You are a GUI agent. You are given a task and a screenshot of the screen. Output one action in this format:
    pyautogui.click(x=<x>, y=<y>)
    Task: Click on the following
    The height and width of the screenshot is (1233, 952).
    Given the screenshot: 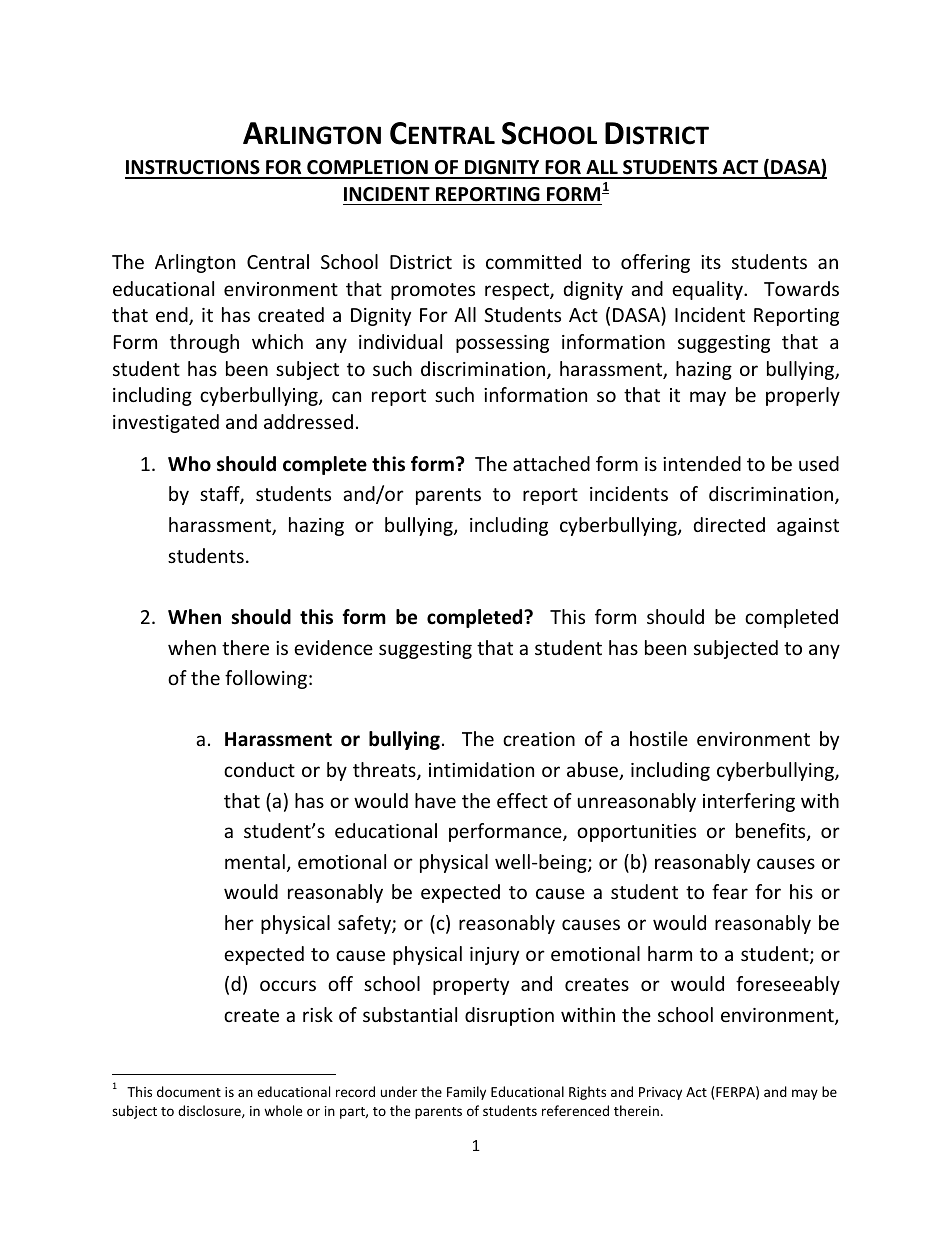 What is the action you would take?
    pyautogui.click(x=266, y=679)
